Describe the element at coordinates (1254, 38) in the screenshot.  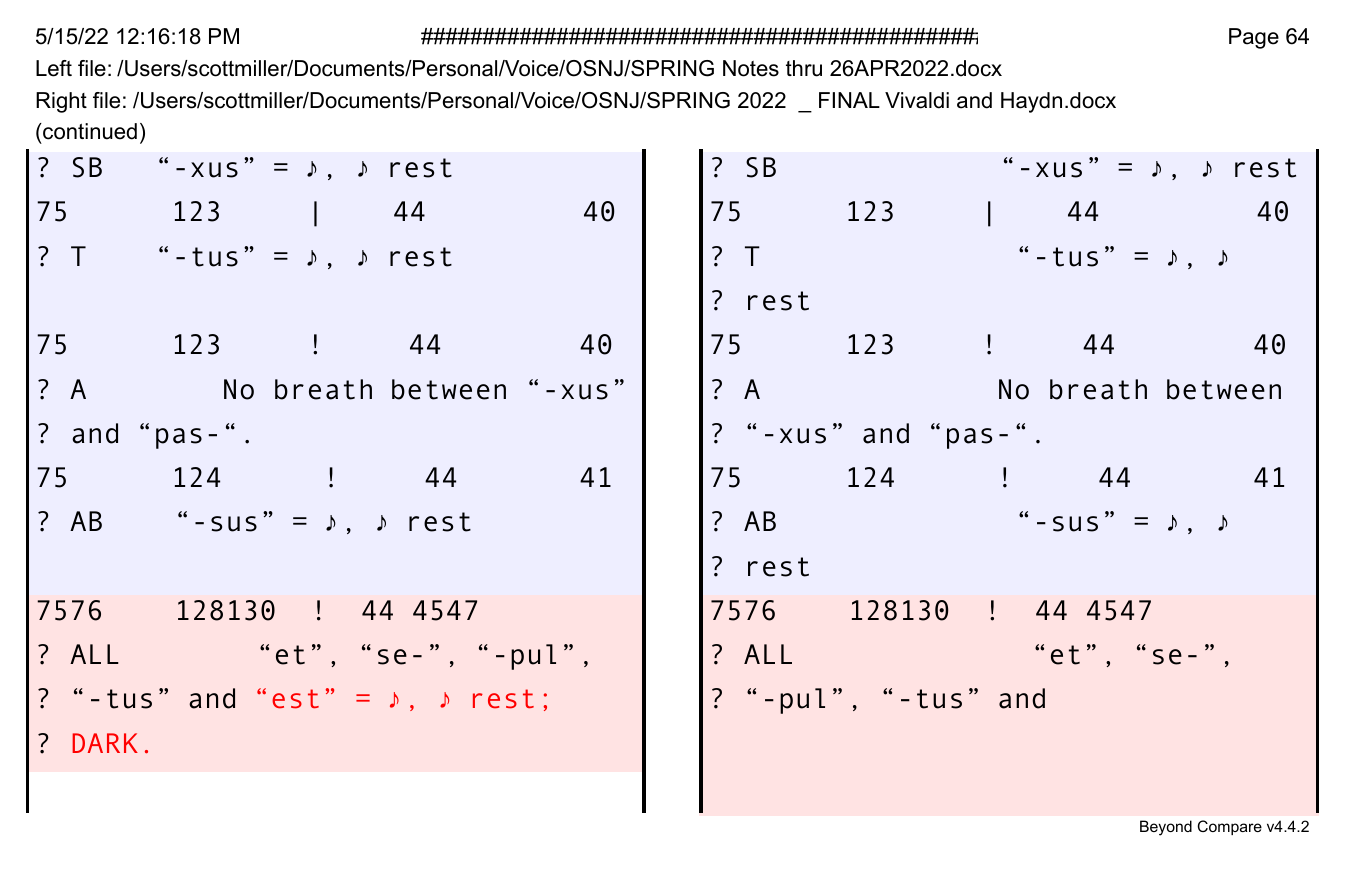
I see `Page` at that location.
